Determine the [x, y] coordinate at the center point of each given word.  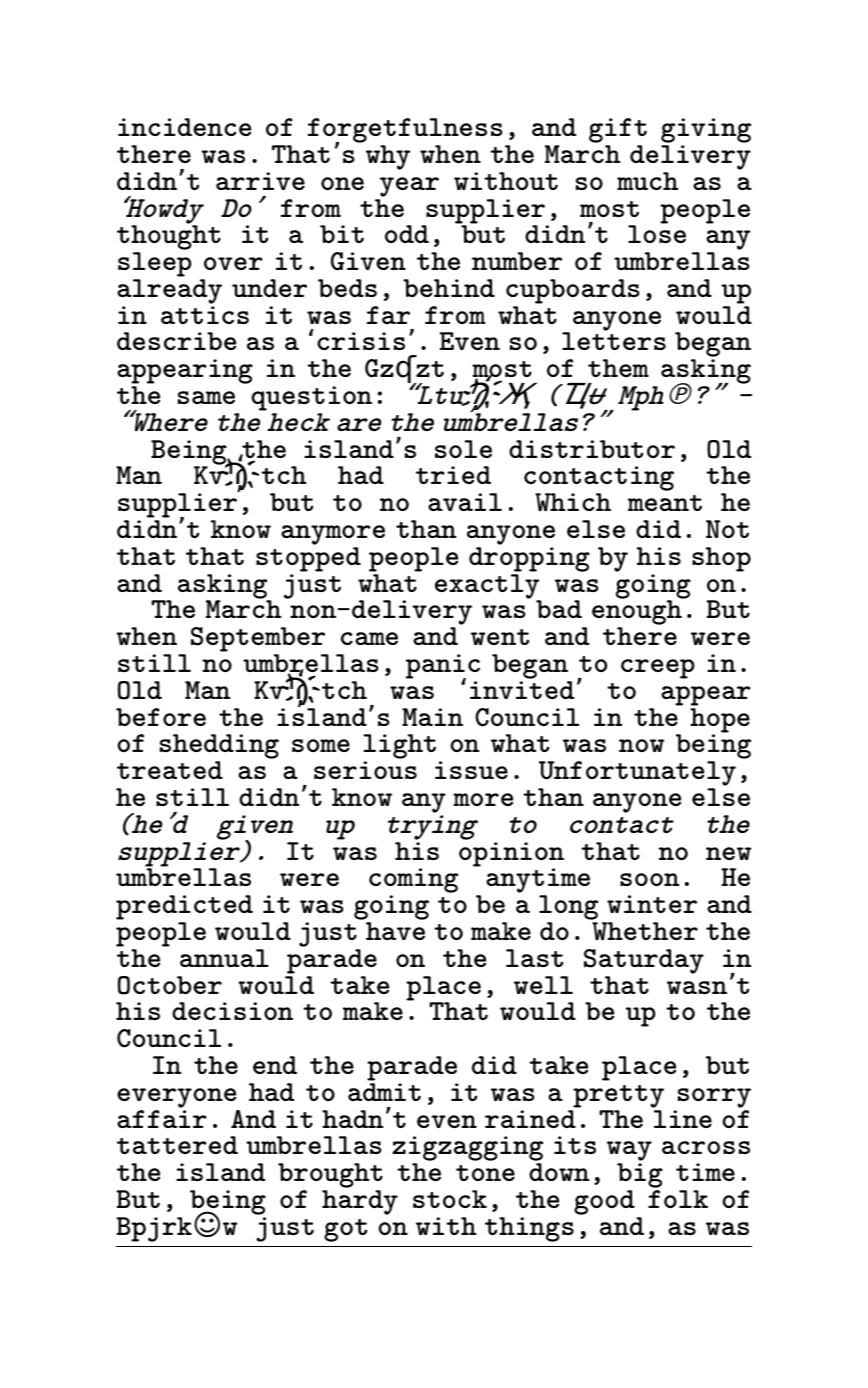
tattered [177, 1145]
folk [678, 1199]
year [409, 187]
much [647, 181]
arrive [260, 181]
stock [450, 1199]
